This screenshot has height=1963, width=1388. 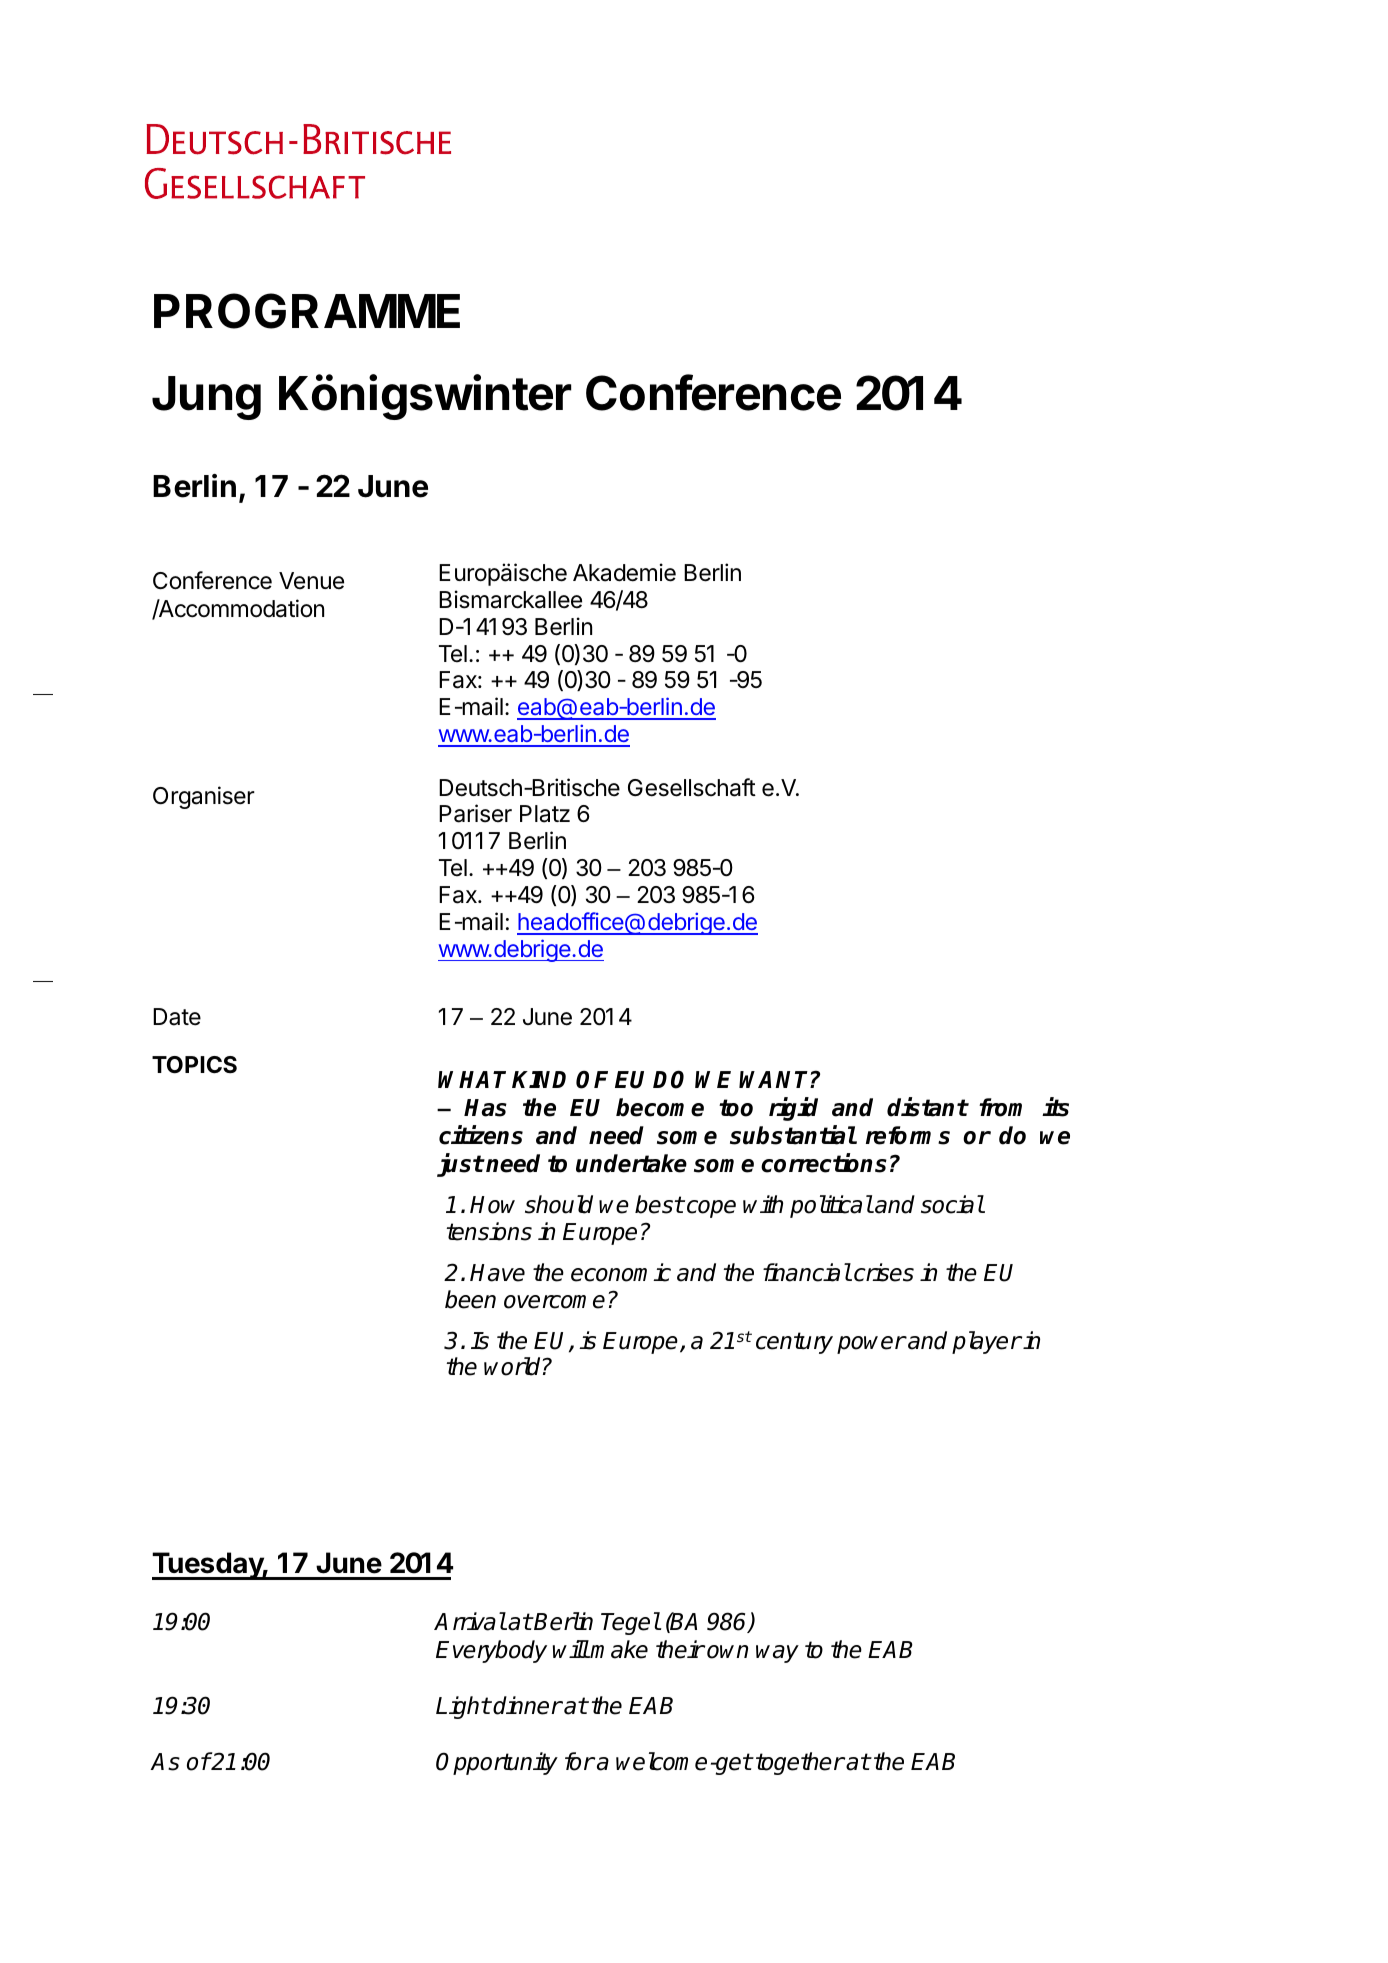 What do you see at coordinates (545, 814) in the screenshot?
I see `Platz` at bounding box center [545, 814].
